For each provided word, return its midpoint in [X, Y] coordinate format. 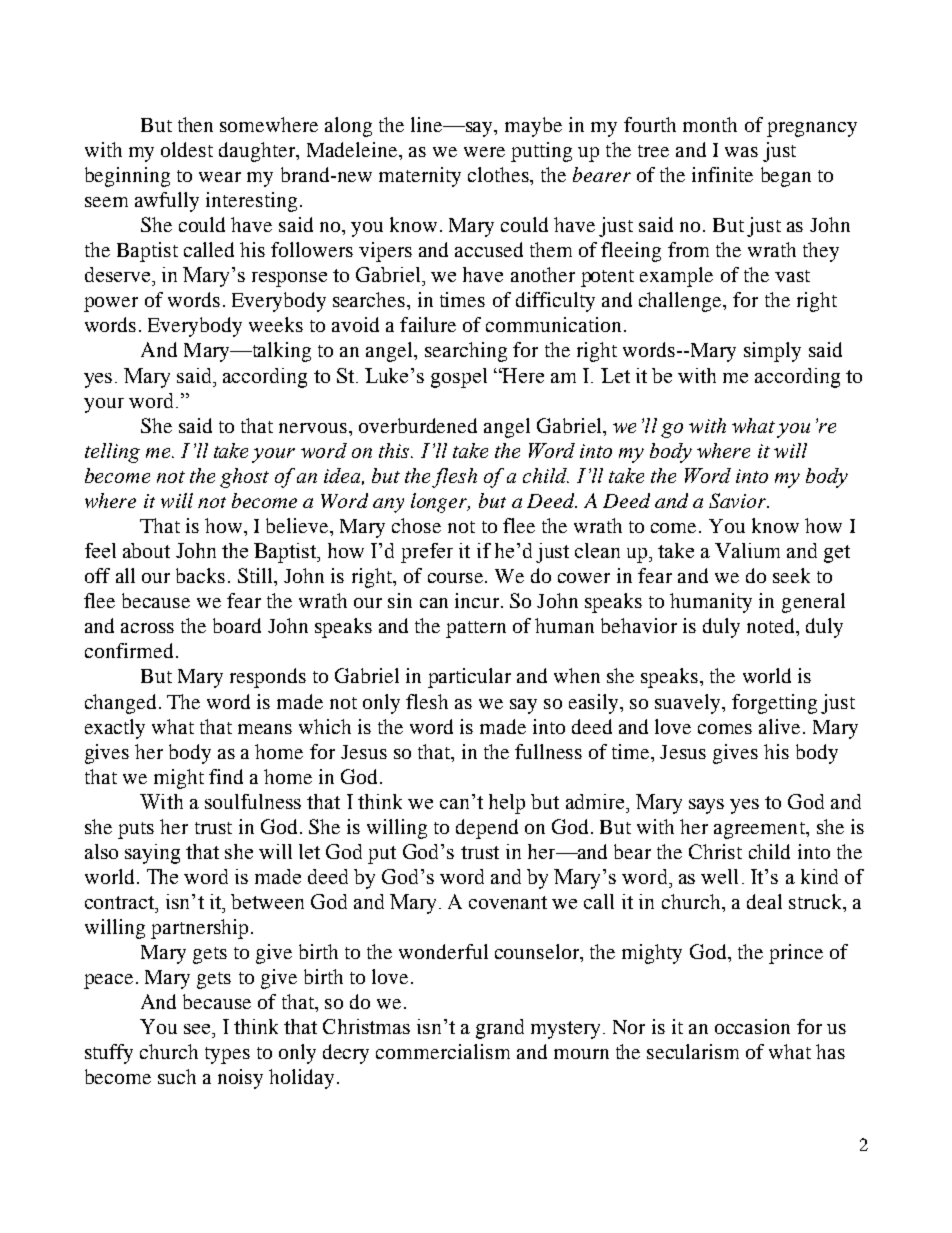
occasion [752, 1026]
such [177, 1076]
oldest [187, 149]
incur [478, 600]
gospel [459, 378]
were [484, 152]
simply [772, 352]
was [741, 152]
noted [772, 625]
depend [487, 829]
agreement [761, 830]
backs [200, 575]
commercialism [443, 1051]
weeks [276, 324]
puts [136, 830]
